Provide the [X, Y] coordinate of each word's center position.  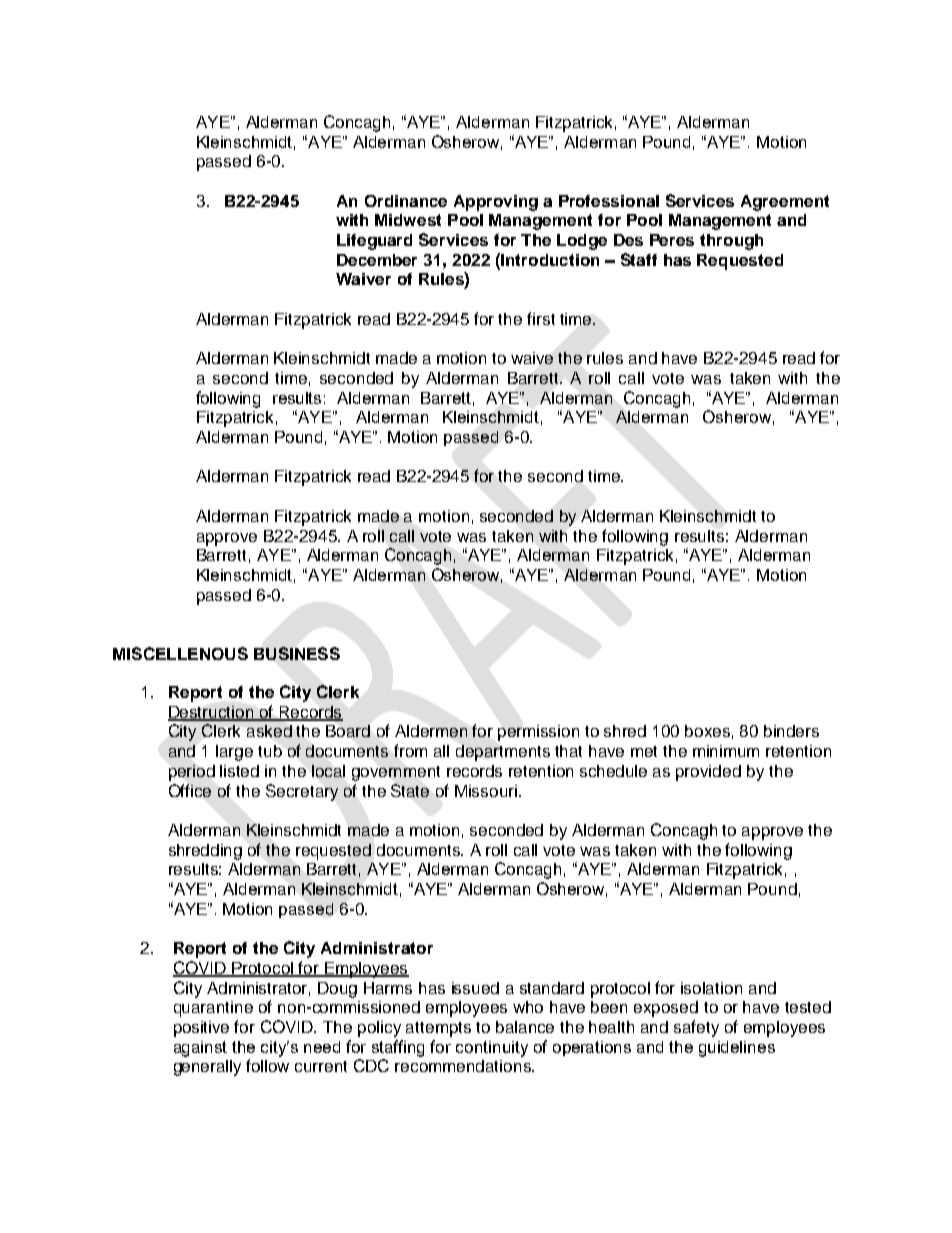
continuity [492, 1049]
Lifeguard [374, 242]
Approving [496, 203]
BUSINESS [297, 653]
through [731, 242]
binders [791, 731]
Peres [672, 240]
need [322, 1047]
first [541, 318]
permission [538, 733]
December [377, 260]
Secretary [302, 792]
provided [708, 773]
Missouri [486, 791]
